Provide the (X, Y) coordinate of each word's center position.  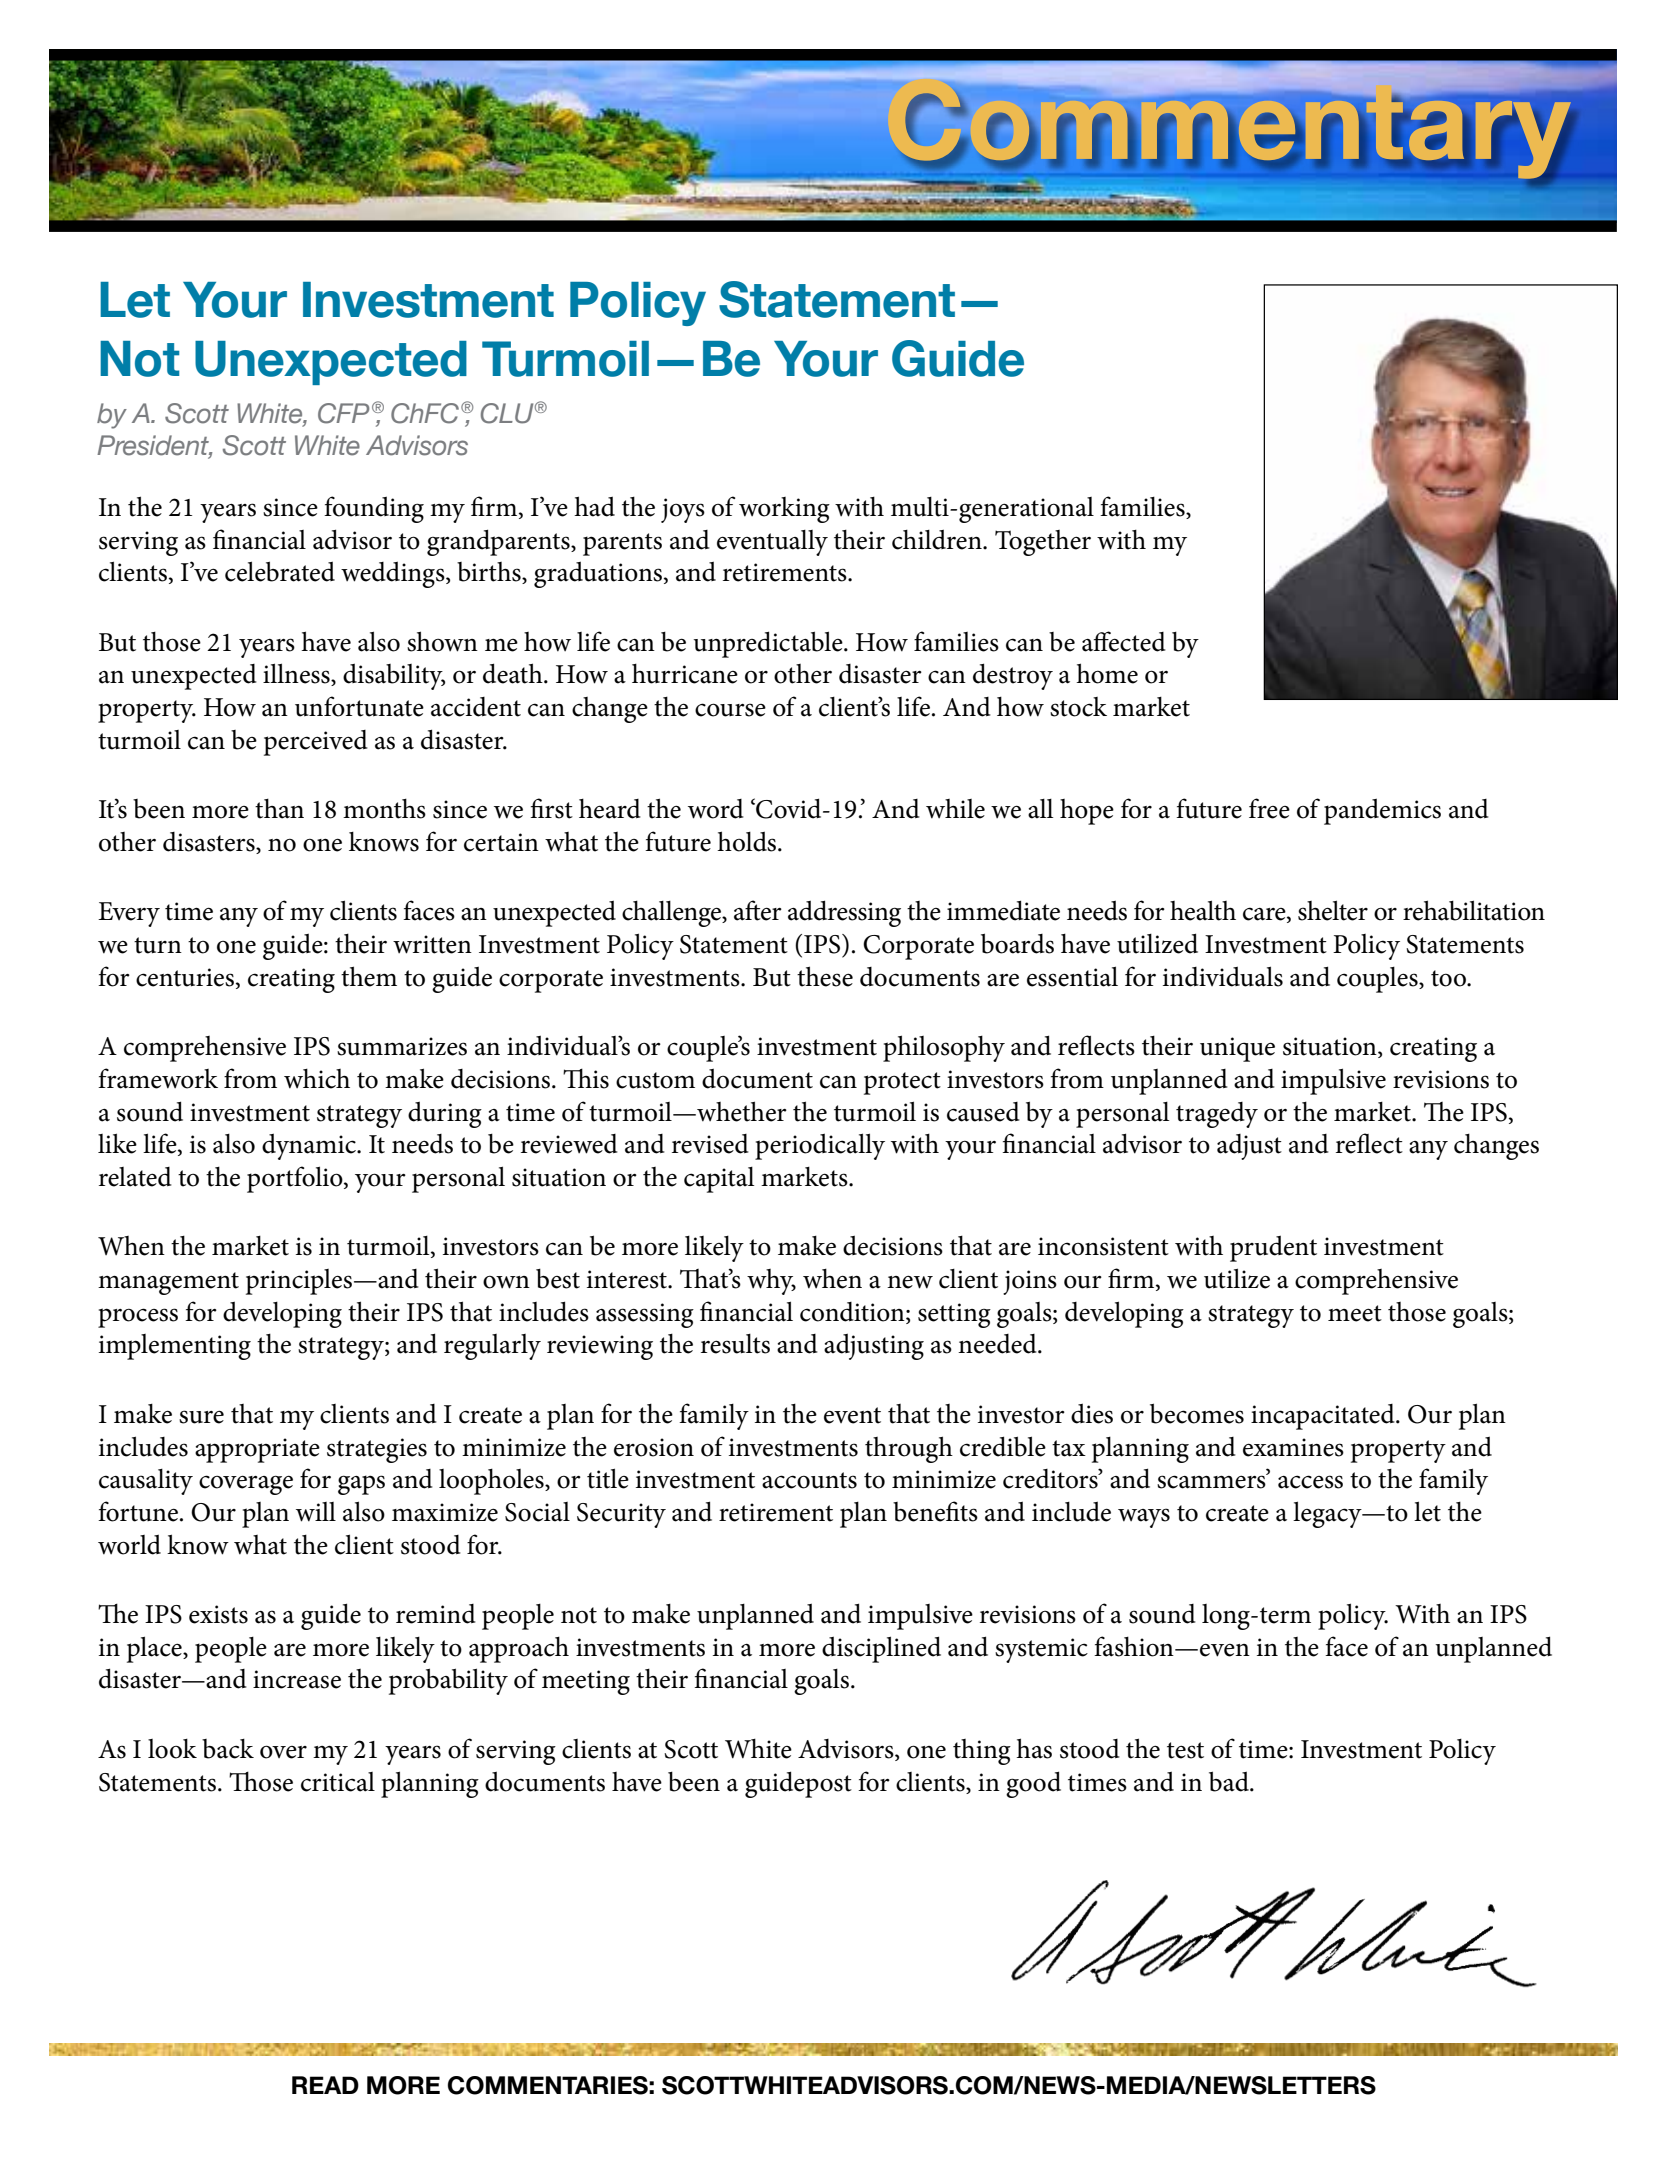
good (1033, 1784)
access (1310, 1482)
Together (1043, 543)
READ (325, 2085)
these (825, 976)
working (784, 510)
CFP (343, 413)
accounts (809, 1480)
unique (1237, 1049)
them (369, 976)
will (316, 1512)
